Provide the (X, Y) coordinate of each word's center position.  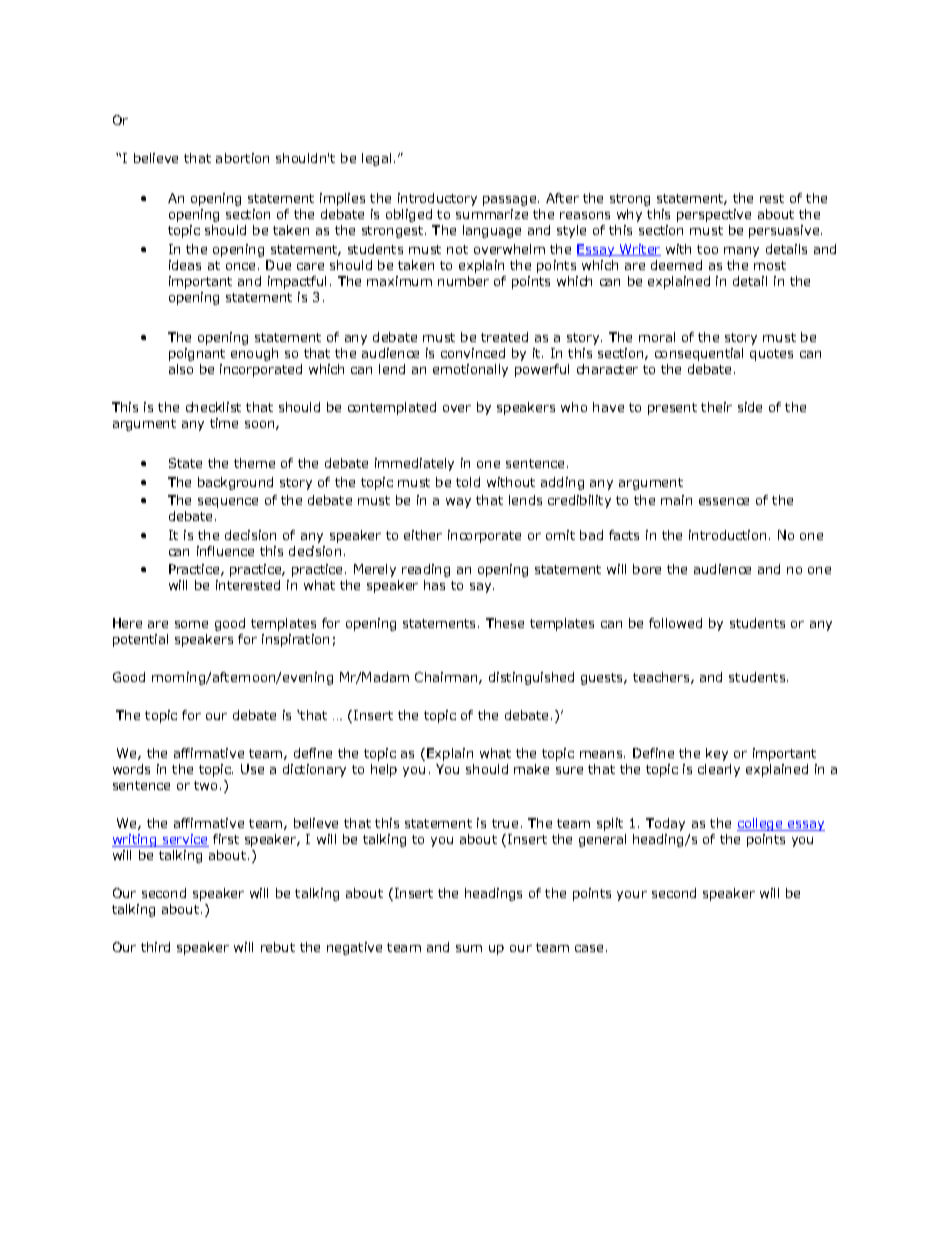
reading (426, 570)
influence (225, 551)
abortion (242, 158)
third (155, 947)
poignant (197, 354)
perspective (714, 215)
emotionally (470, 370)
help (384, 770)
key (717, 754)
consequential (699, 354)
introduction (727, 535)
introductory (437, 199)
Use (252, 769)
